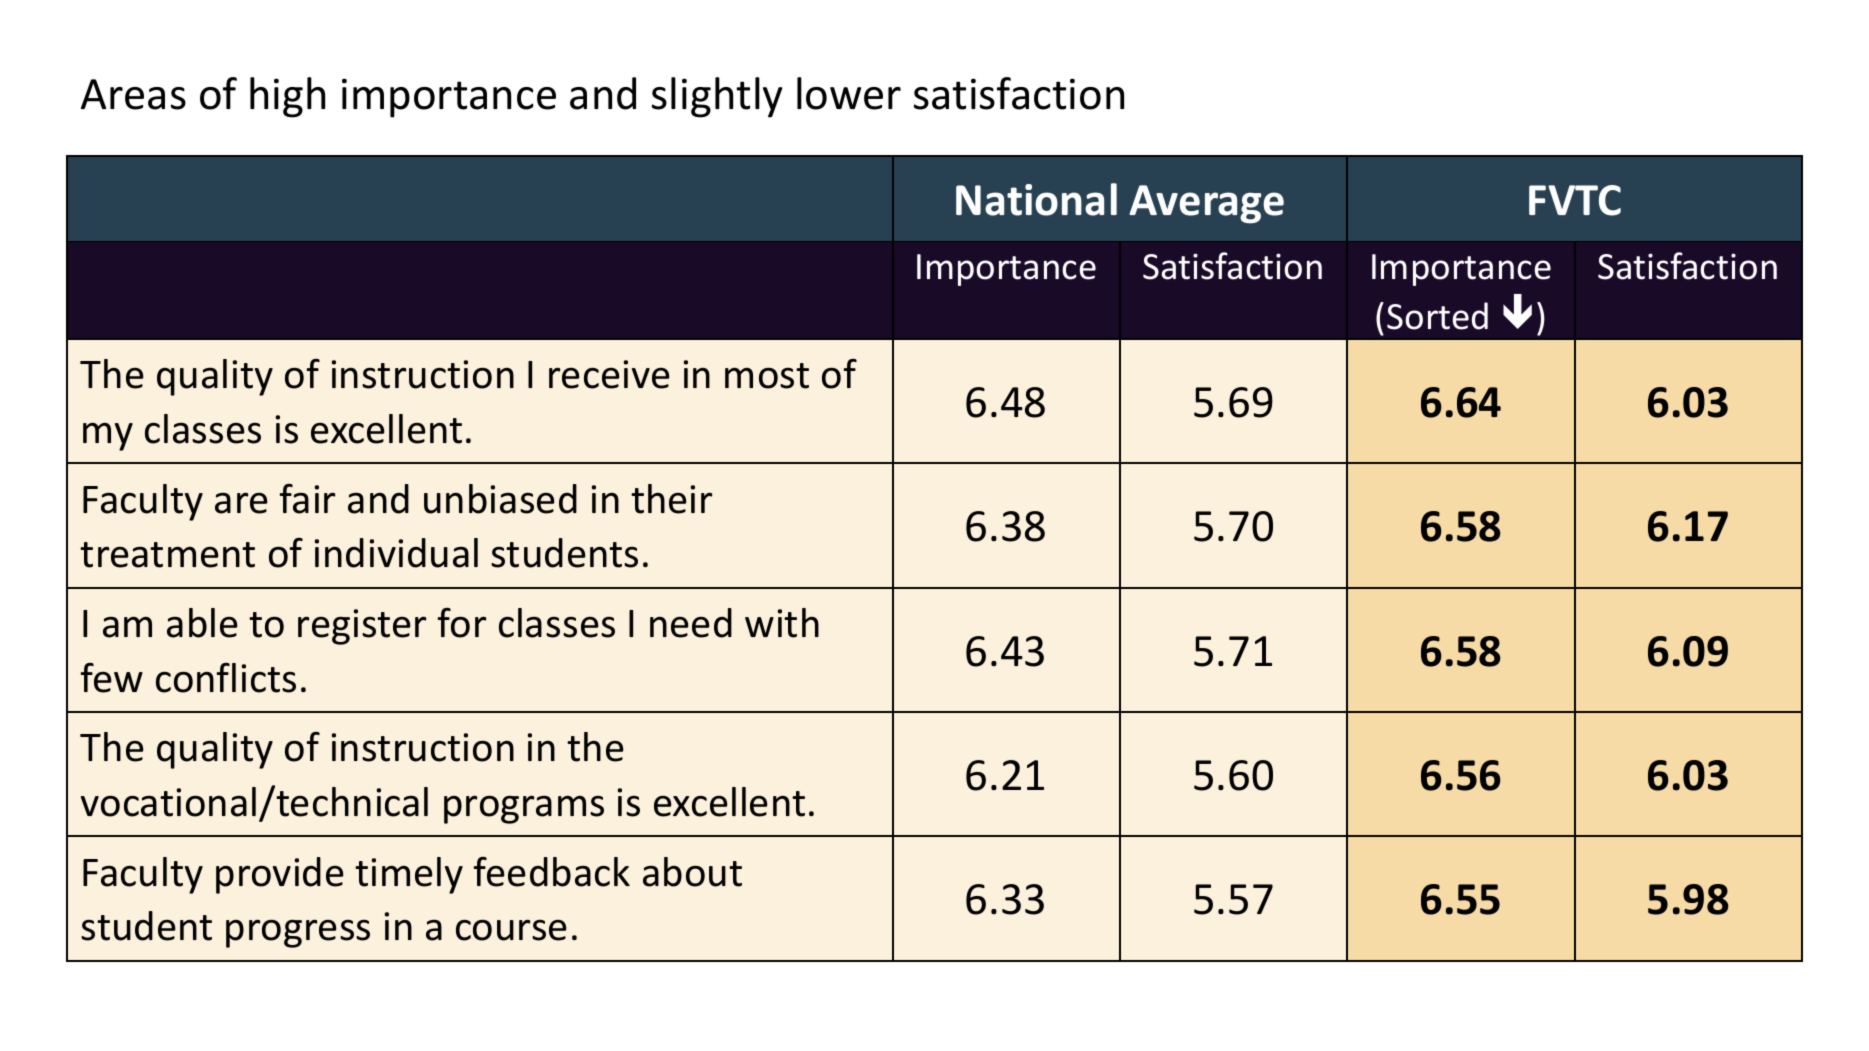  Describe the element at coordinates (551, 872) in the screenshot. I see `feedback` at that location.
